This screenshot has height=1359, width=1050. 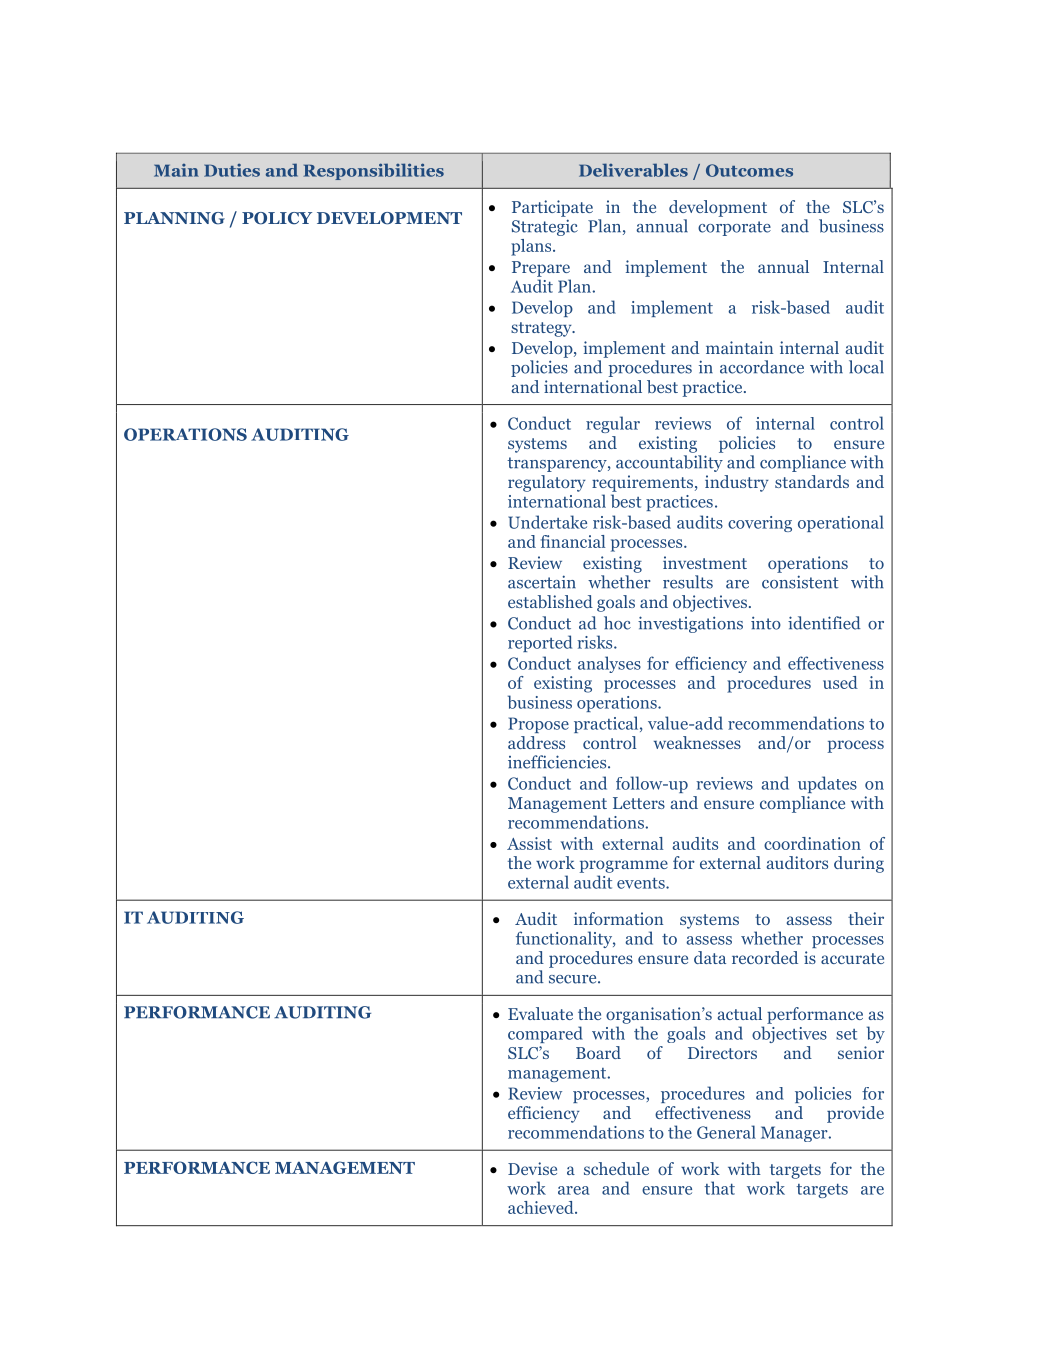 What do you see at coordinates (277, 218) in the screenshot?
I see `POLICY` at bounding box center [277, 218].
